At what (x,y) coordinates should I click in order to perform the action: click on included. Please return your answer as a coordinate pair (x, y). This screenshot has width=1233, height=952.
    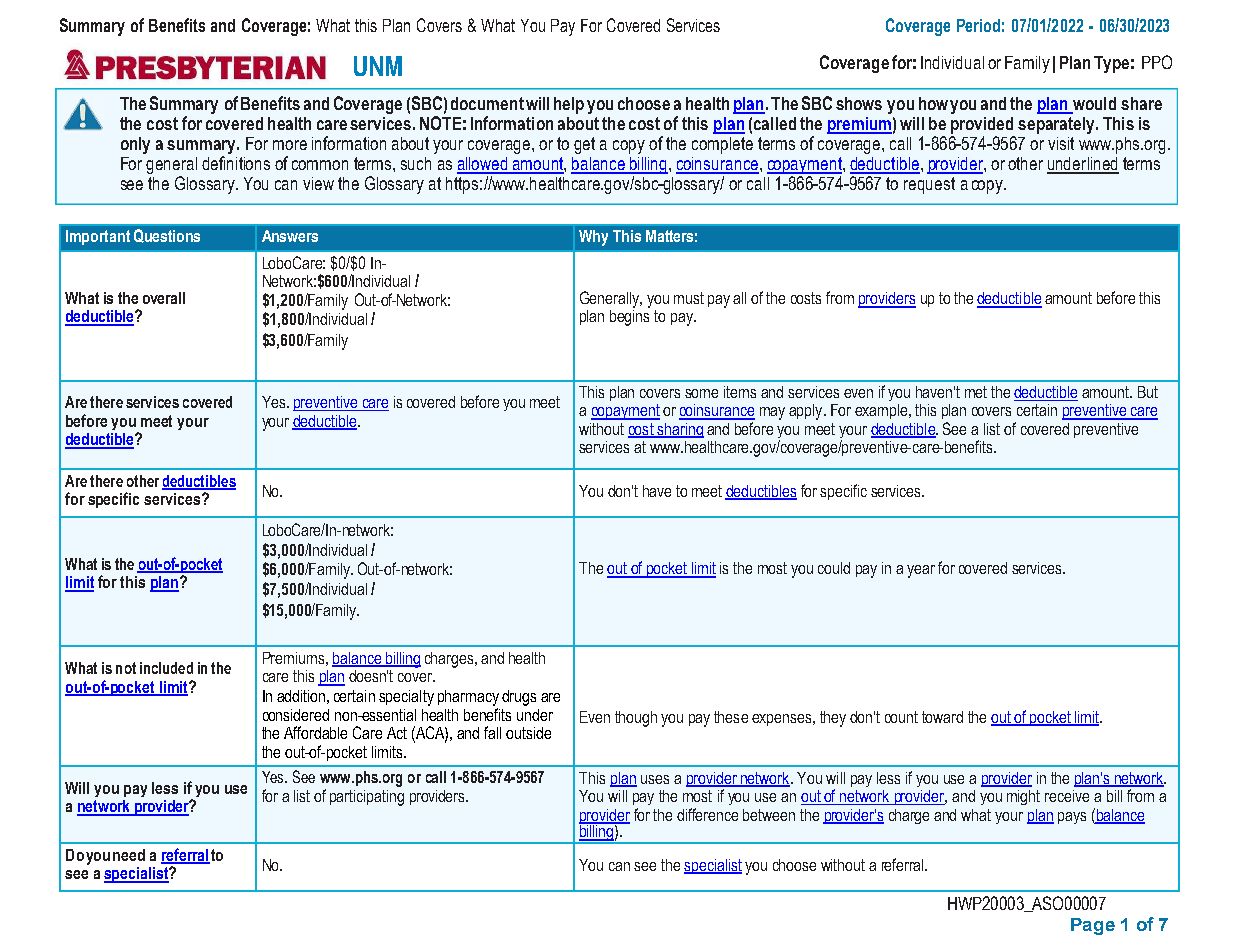
    Looking at the image, I should click on (166, 668).
